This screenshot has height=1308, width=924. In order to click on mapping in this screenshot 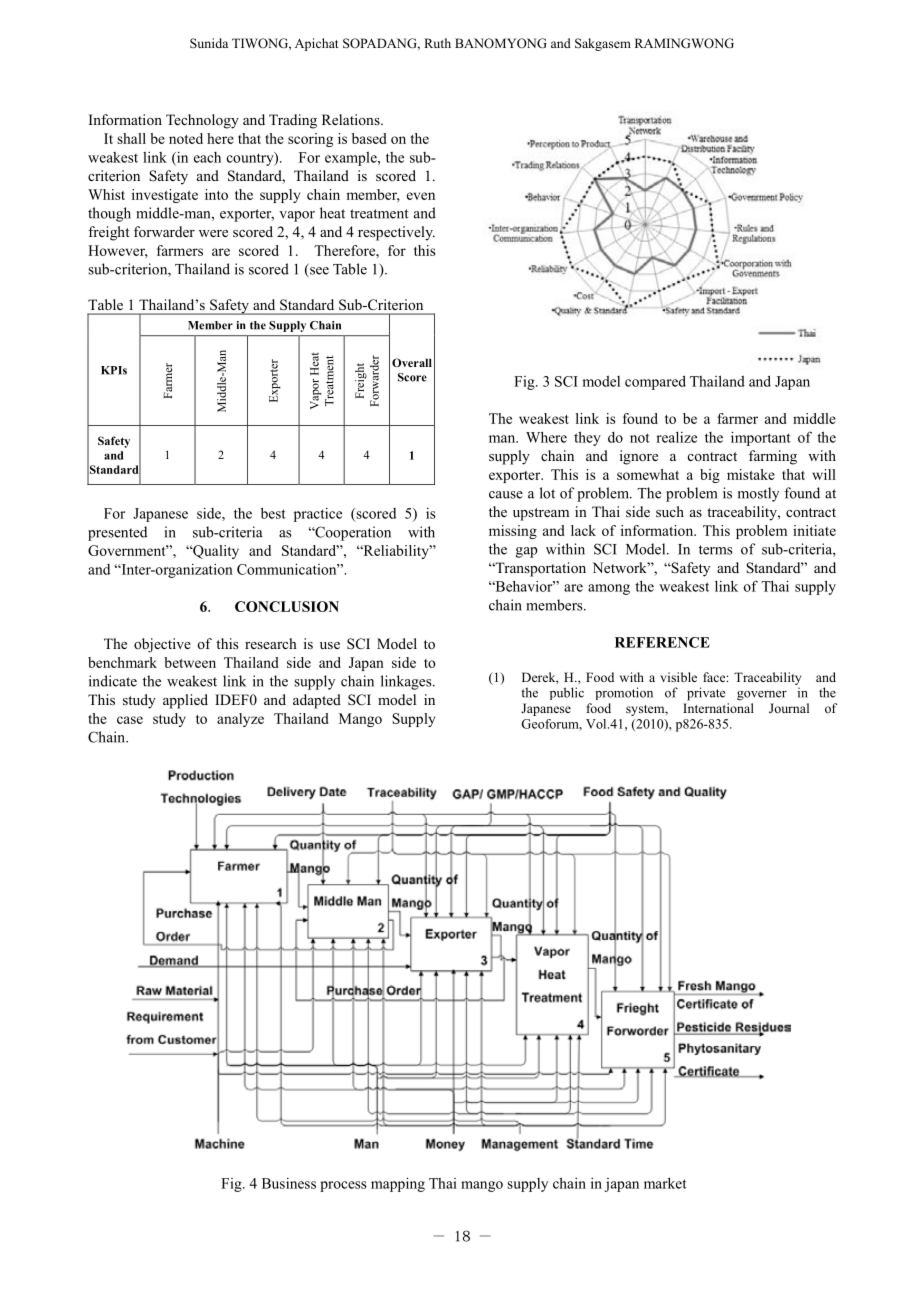, I will do `click(398, 1184)`.
